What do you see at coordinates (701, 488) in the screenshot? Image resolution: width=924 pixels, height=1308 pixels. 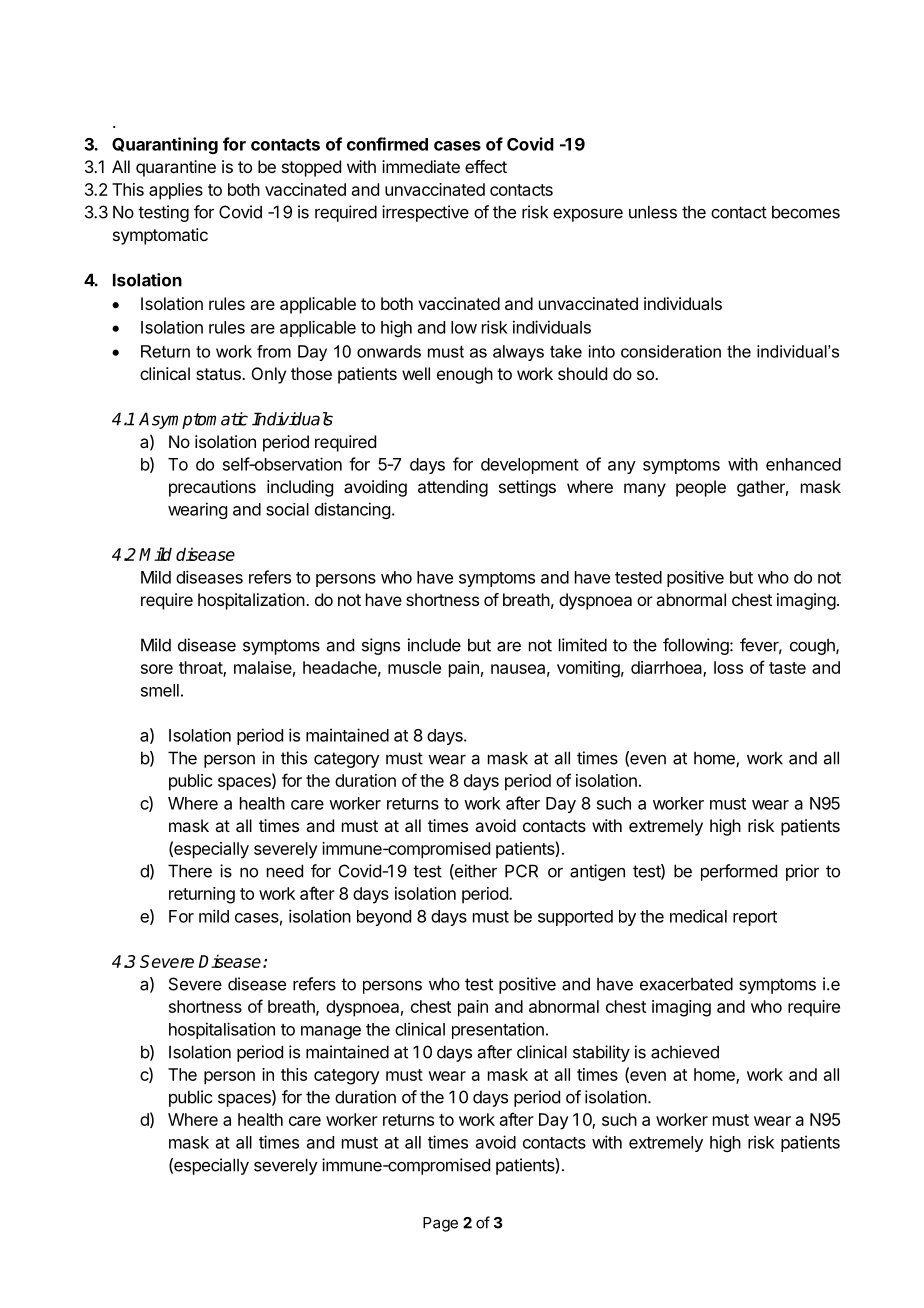 I see `people` at bounding box center [701, 488].
